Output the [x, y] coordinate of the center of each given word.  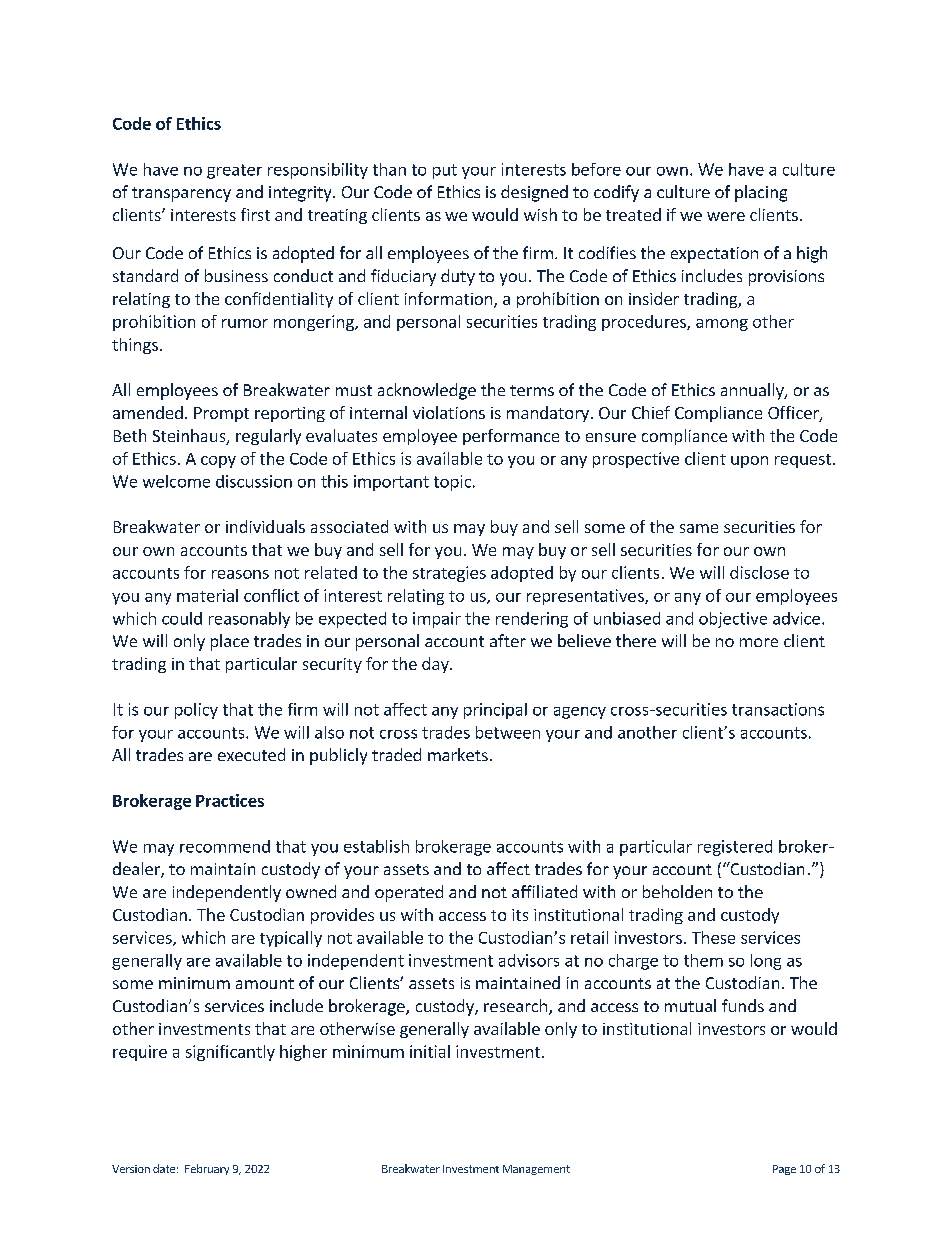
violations [449, 412]
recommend [225, 846]
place [230, 642]
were [726, 216]
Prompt [221, 414]
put [445, 171]
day [436, 665]
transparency [181, 194]
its [520, 915]
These [713, 937]
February [207, 1169]
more [759, 642]
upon [749, 462]
